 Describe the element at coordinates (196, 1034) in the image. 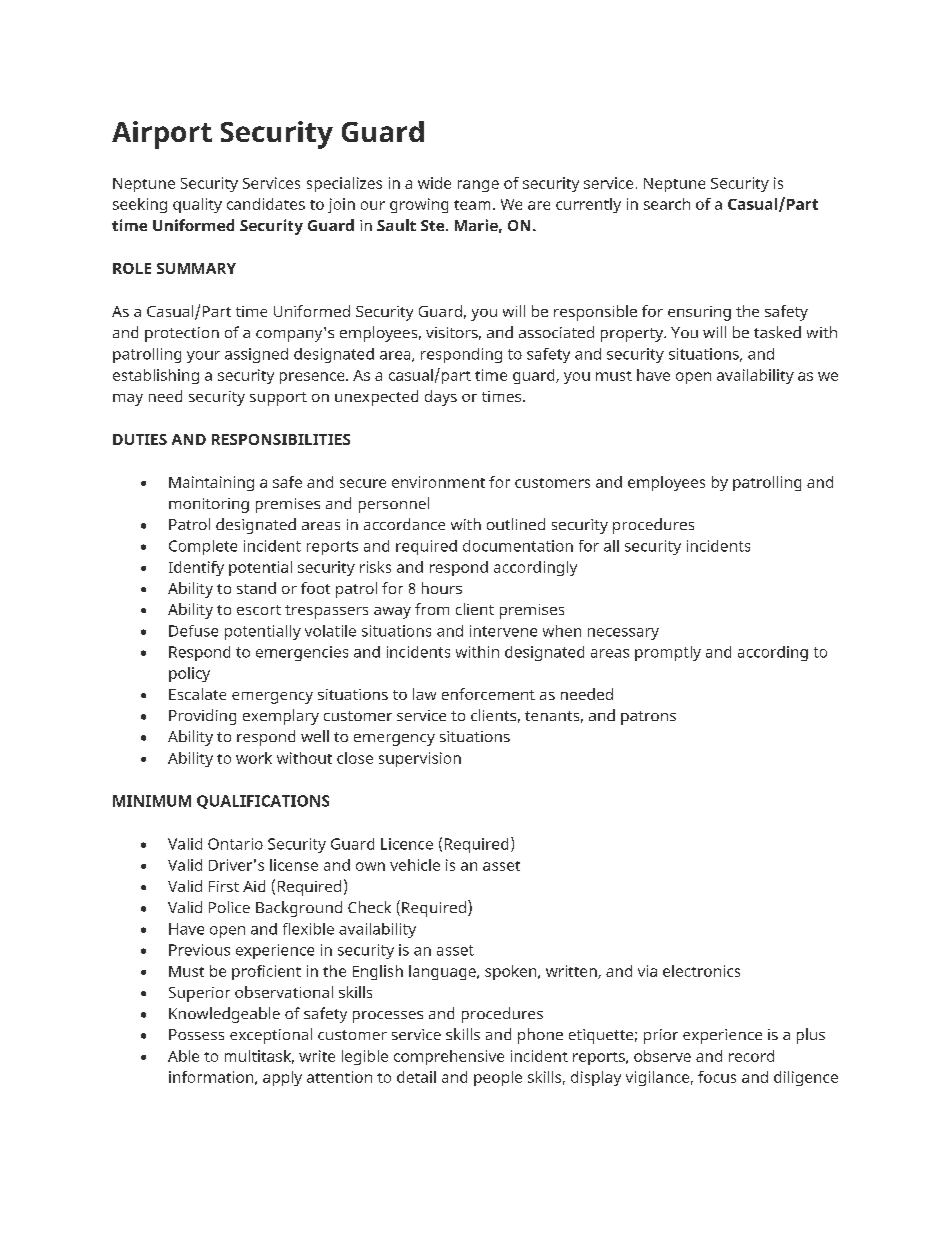

I see `Possess` at that location.
